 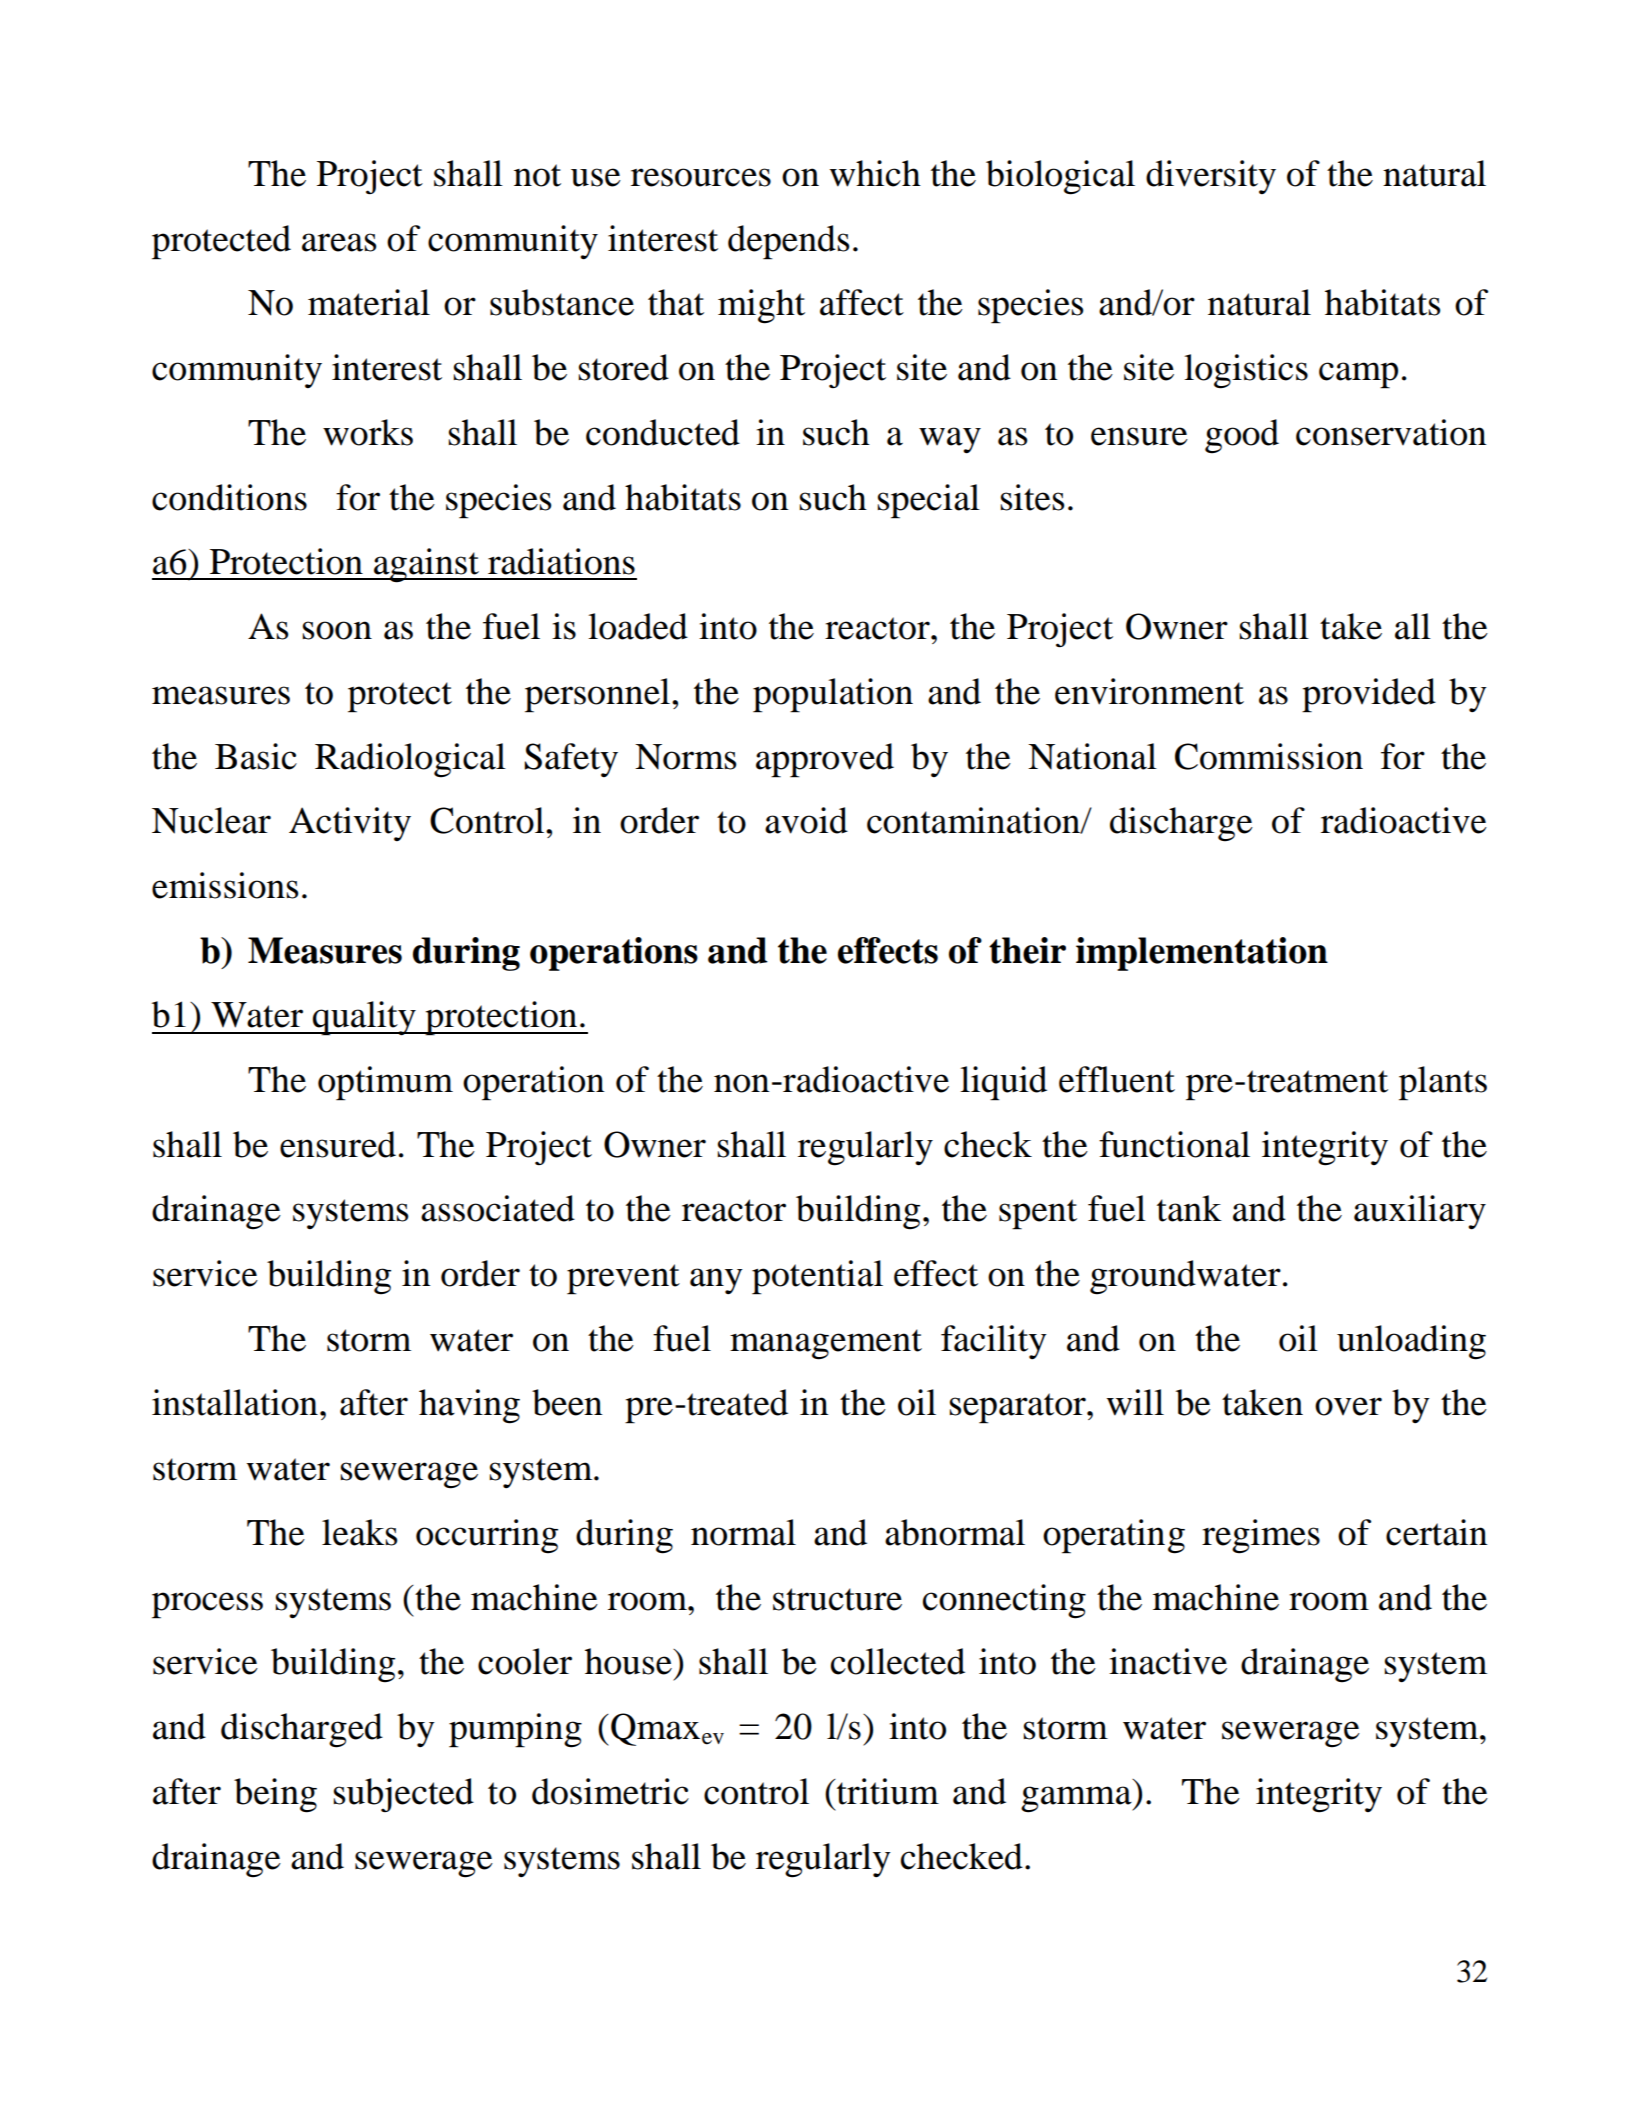 What do you see at coordinates (1003, 1083) in the document?
I see `liquid` at bounding box center [1003, 1083].
